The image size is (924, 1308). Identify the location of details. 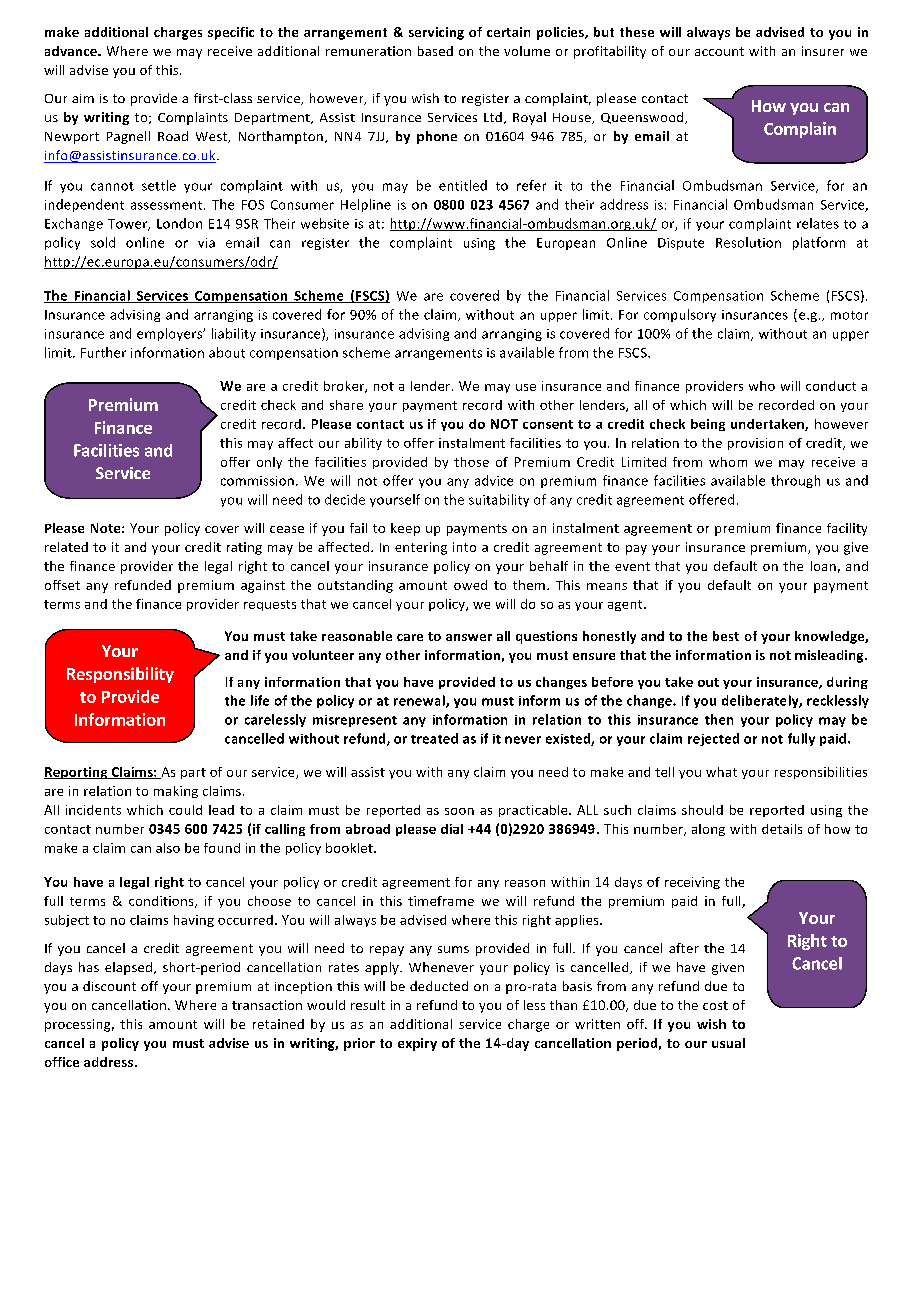
(782, 829).
